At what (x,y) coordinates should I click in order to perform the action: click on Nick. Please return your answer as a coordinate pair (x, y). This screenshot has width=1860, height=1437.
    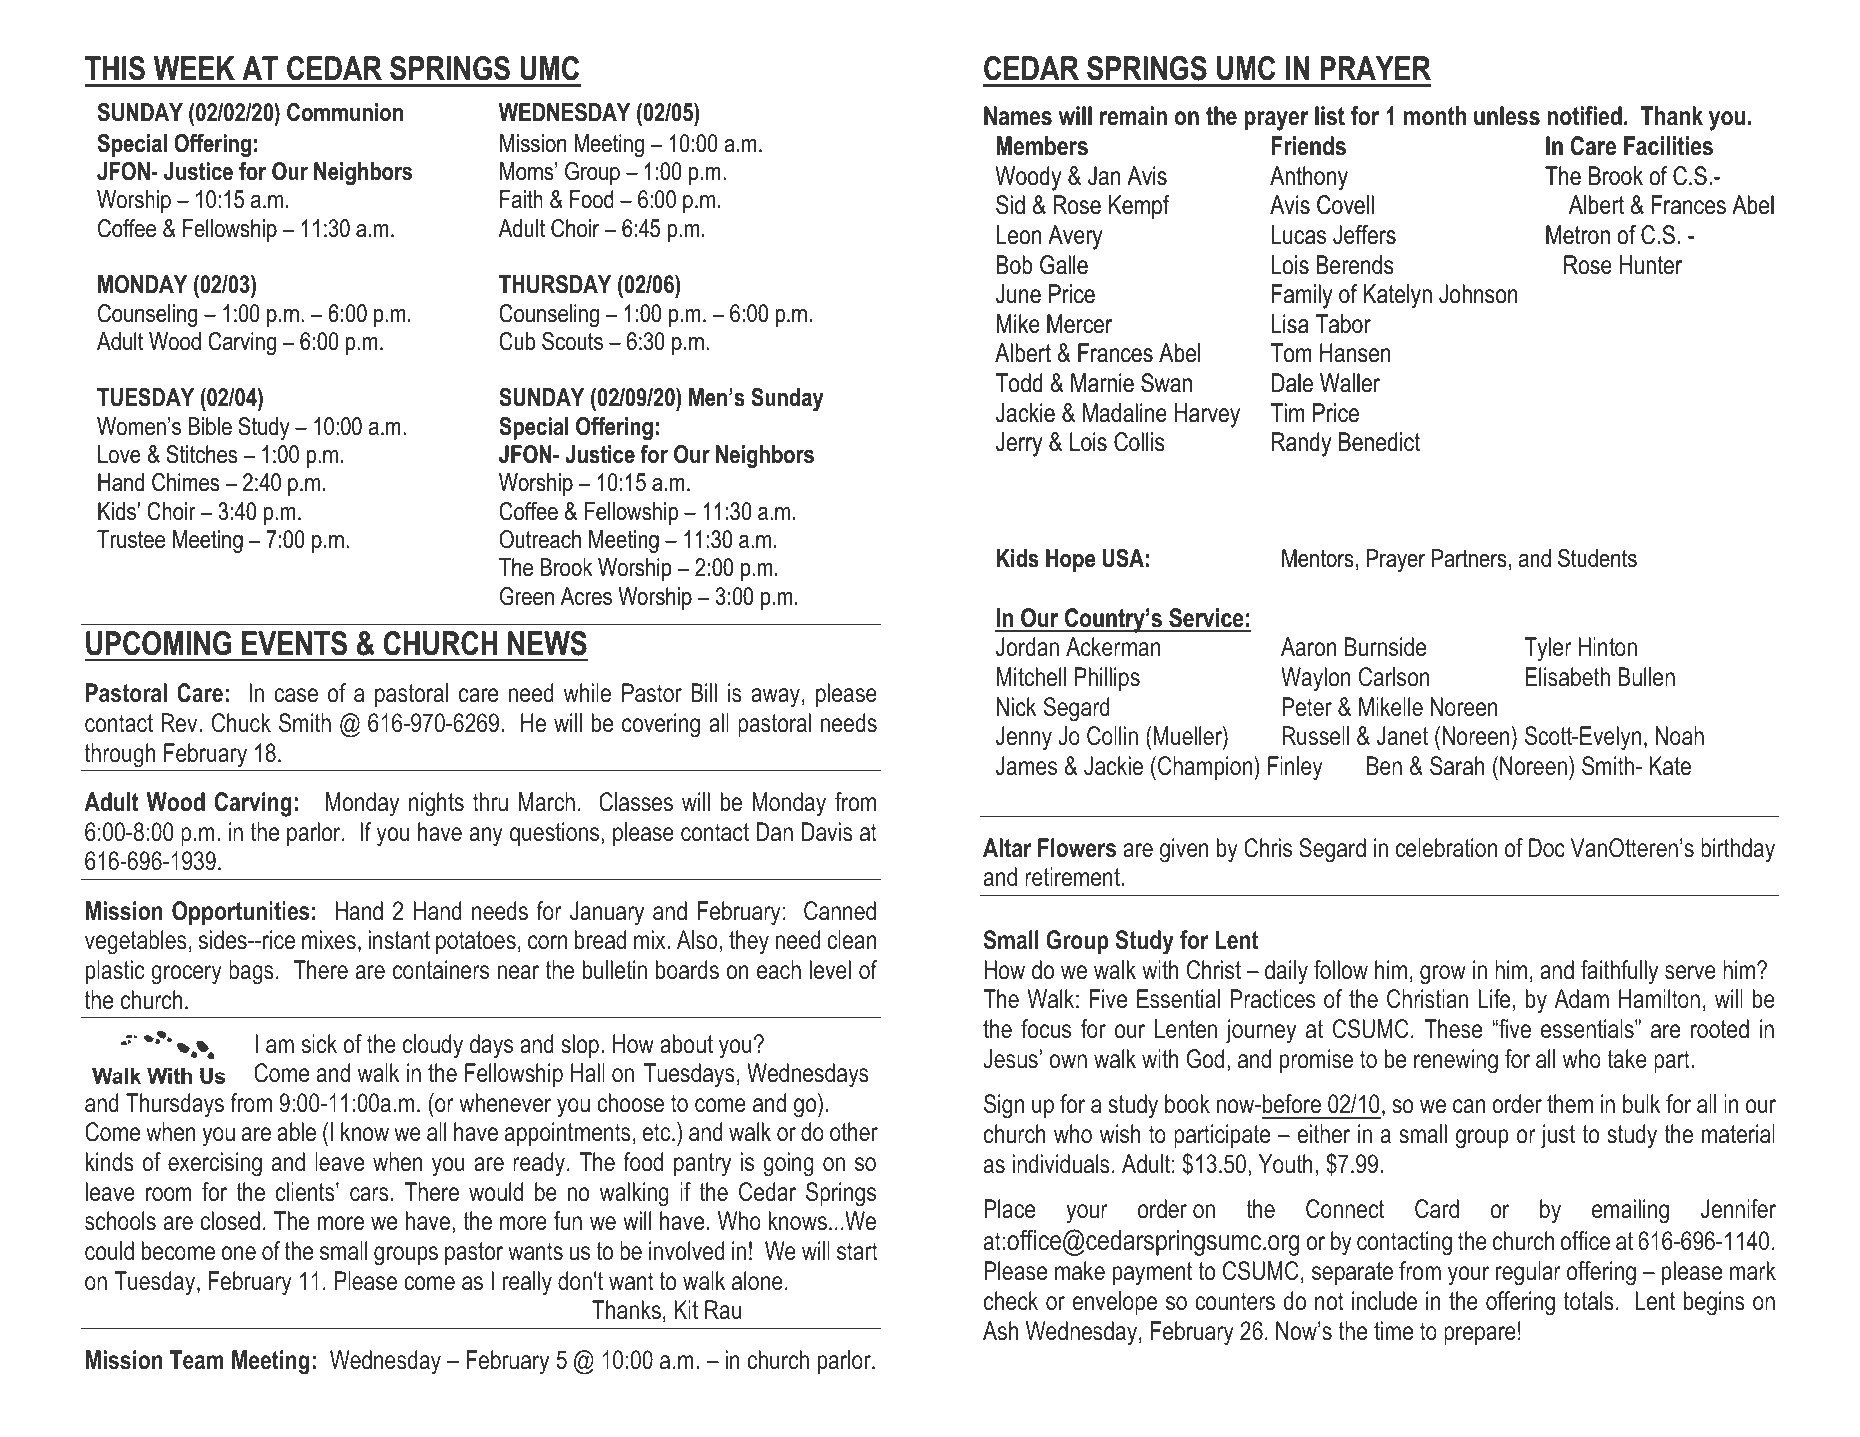
    Looking at the image, I should click on (1017, 707).
